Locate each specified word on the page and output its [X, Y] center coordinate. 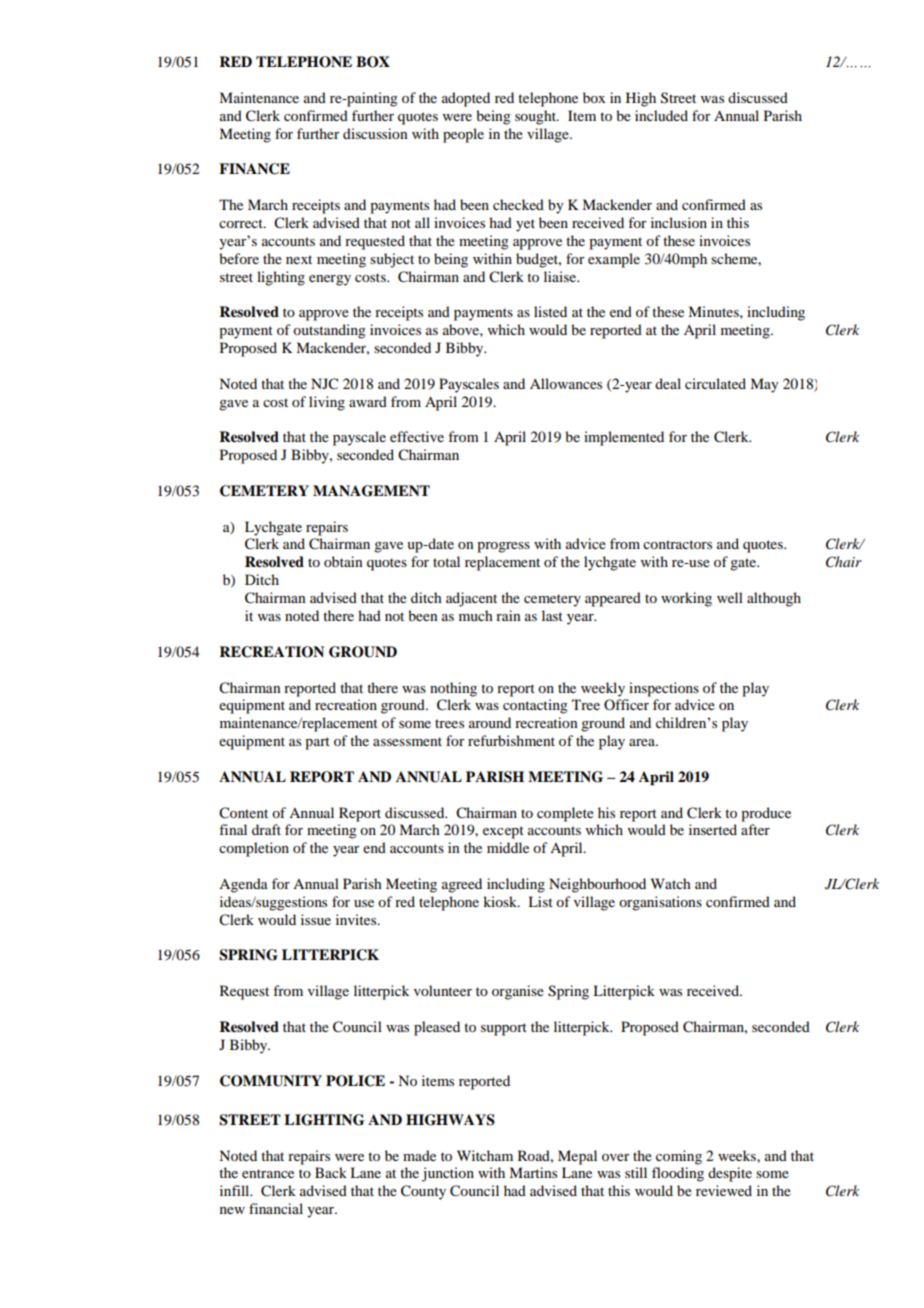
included [661, 115]
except [503, 832]
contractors [677, 544]
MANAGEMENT [371, 491]
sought [536, 117]
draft [266, 829]
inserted [713, 829]
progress [503, 547]
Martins [533, 1172]
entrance [268, 1173]
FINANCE [254, 169]
